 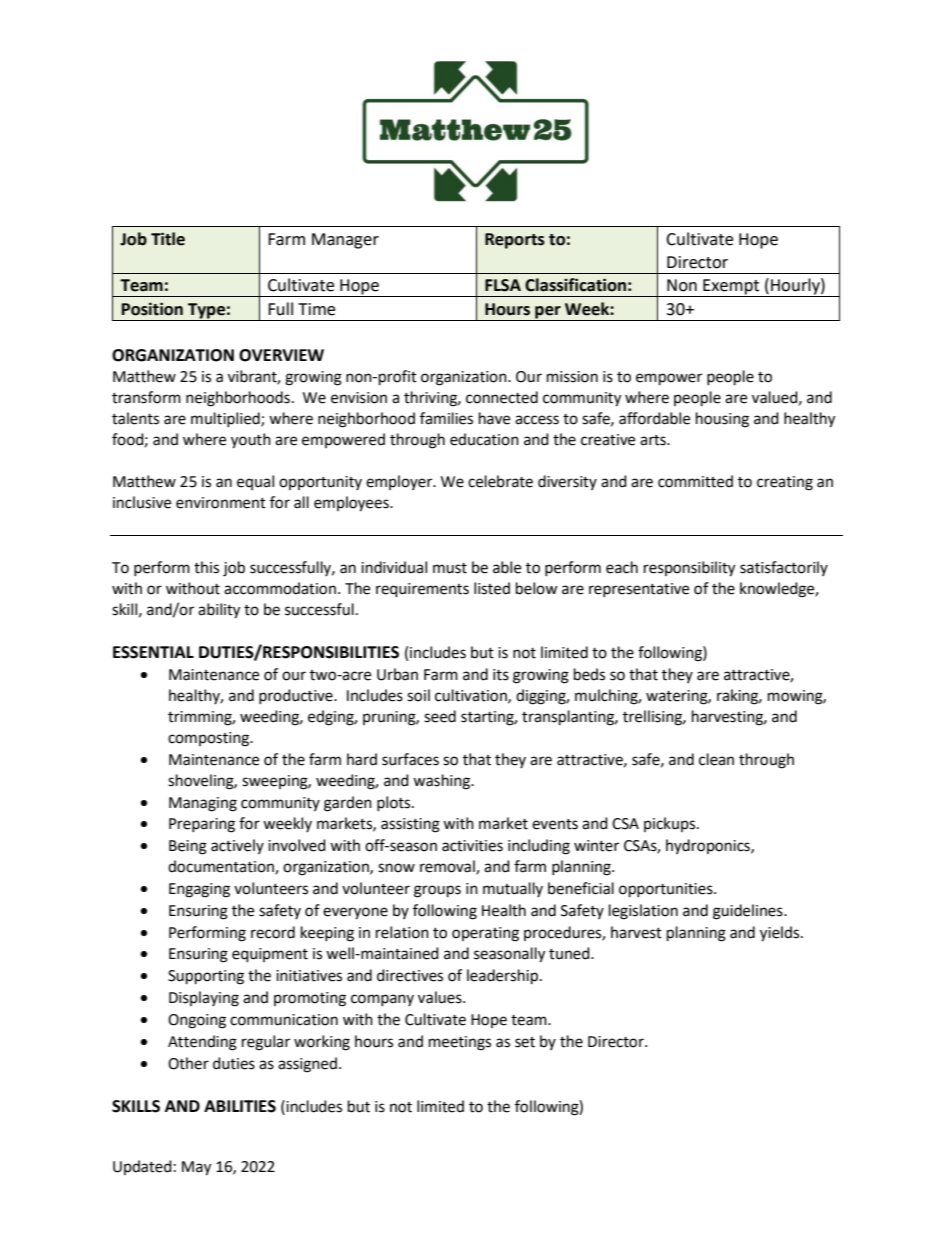 I want to click on washing, so click(x=443, y=782).
